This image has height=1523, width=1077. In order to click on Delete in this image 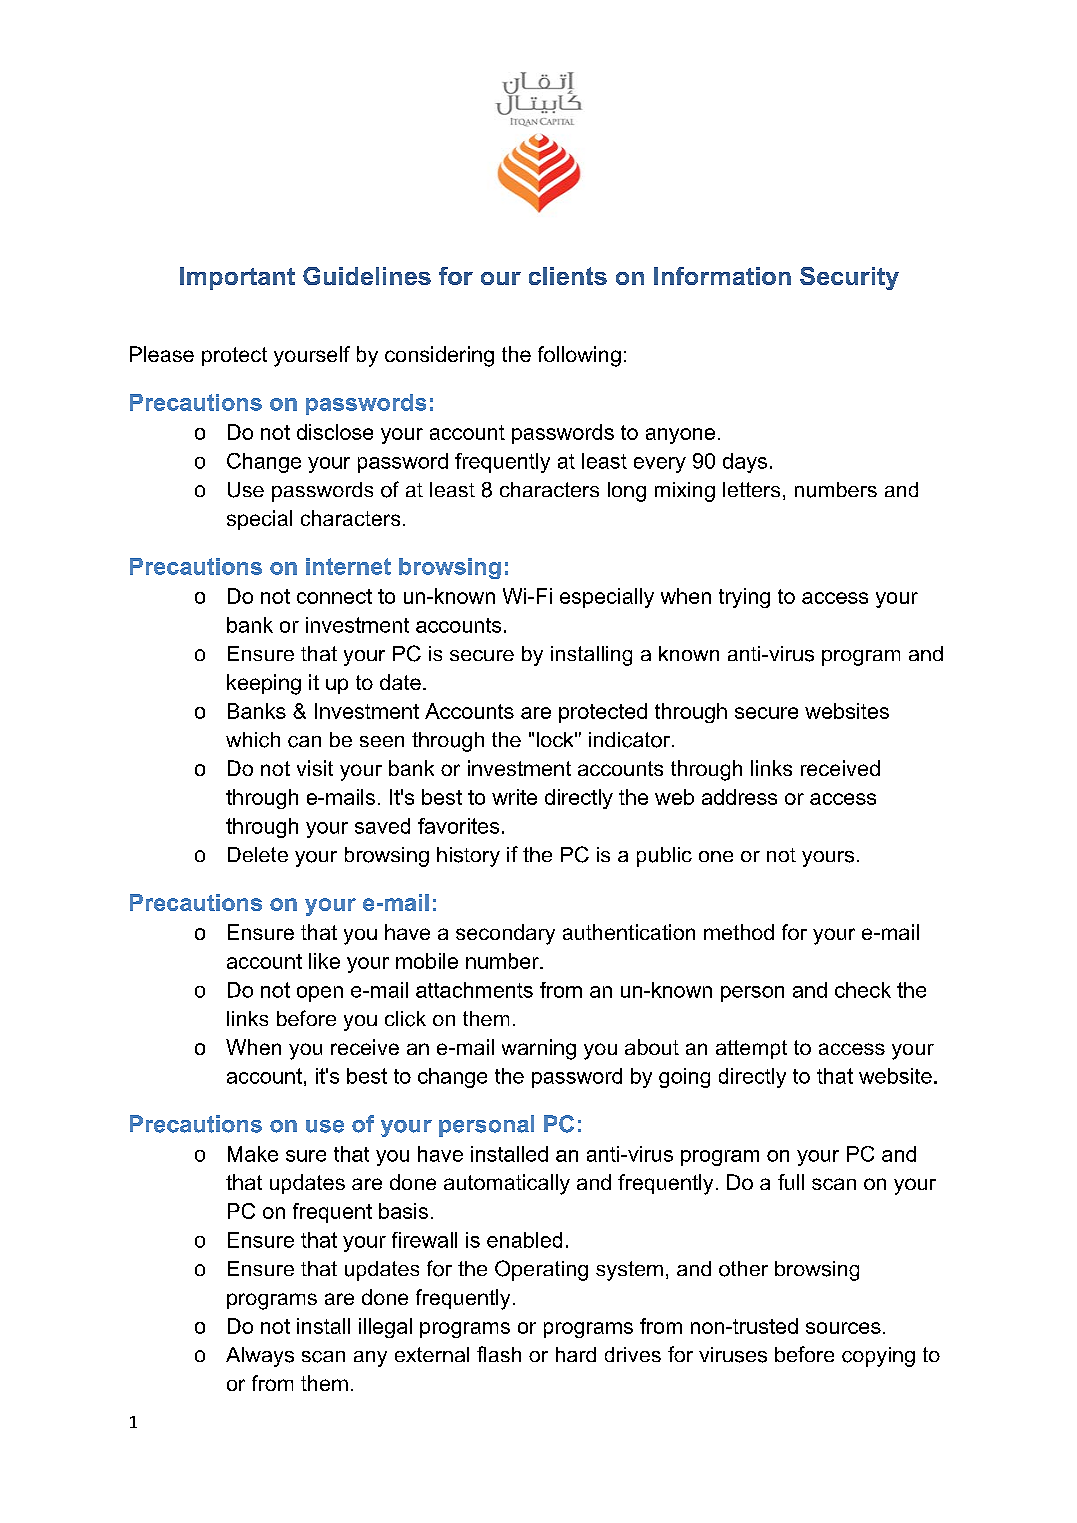, I will do `click(258, 854)`.
